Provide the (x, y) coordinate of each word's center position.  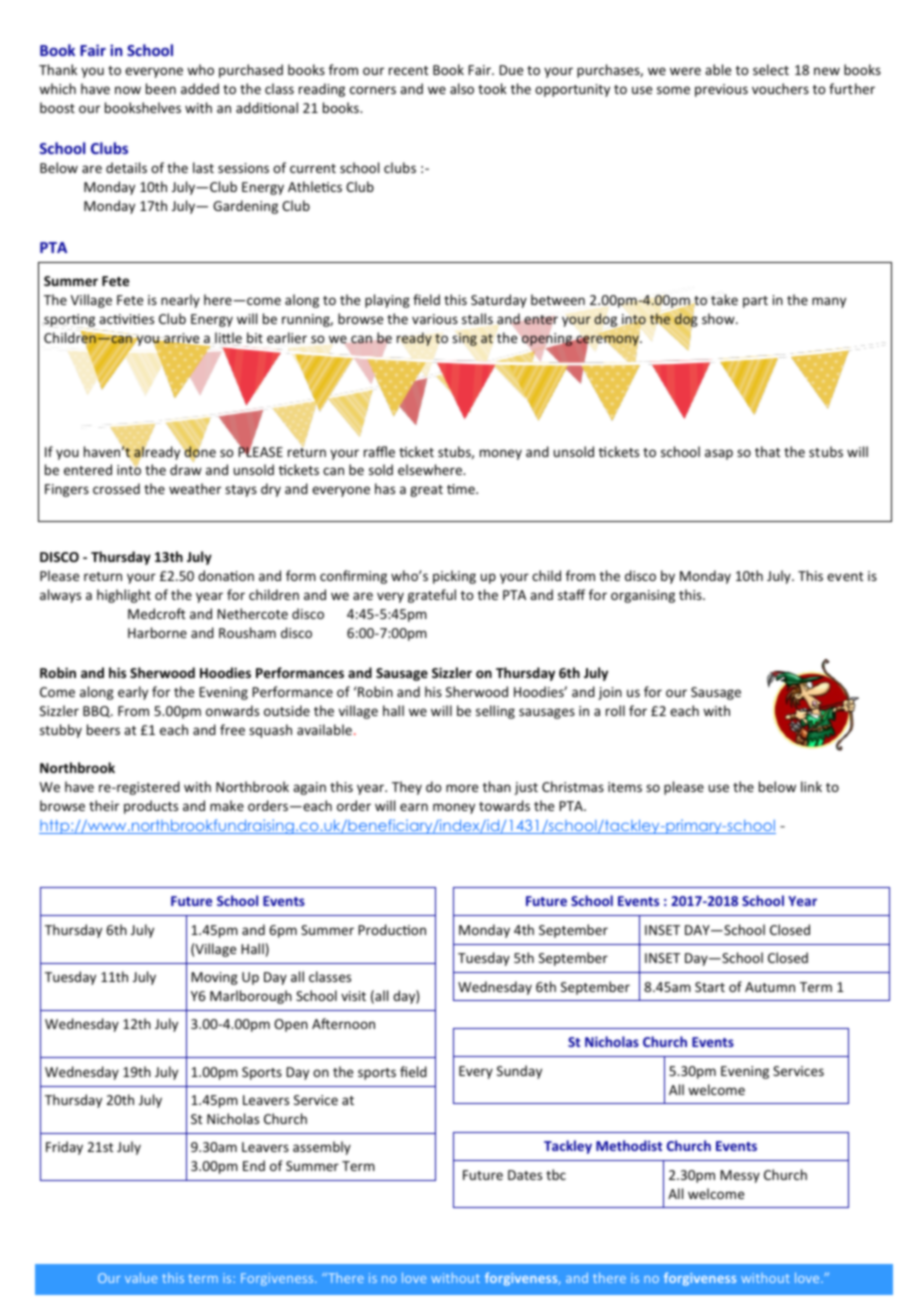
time (462, 489)
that (767, 451)
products (151, 807)
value (141, 1277)
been (161, 88)
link (811, 786)
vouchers (780, 88)
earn (414, 807)
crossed (116, 488)
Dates (525, 1175)
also (462, 88)
